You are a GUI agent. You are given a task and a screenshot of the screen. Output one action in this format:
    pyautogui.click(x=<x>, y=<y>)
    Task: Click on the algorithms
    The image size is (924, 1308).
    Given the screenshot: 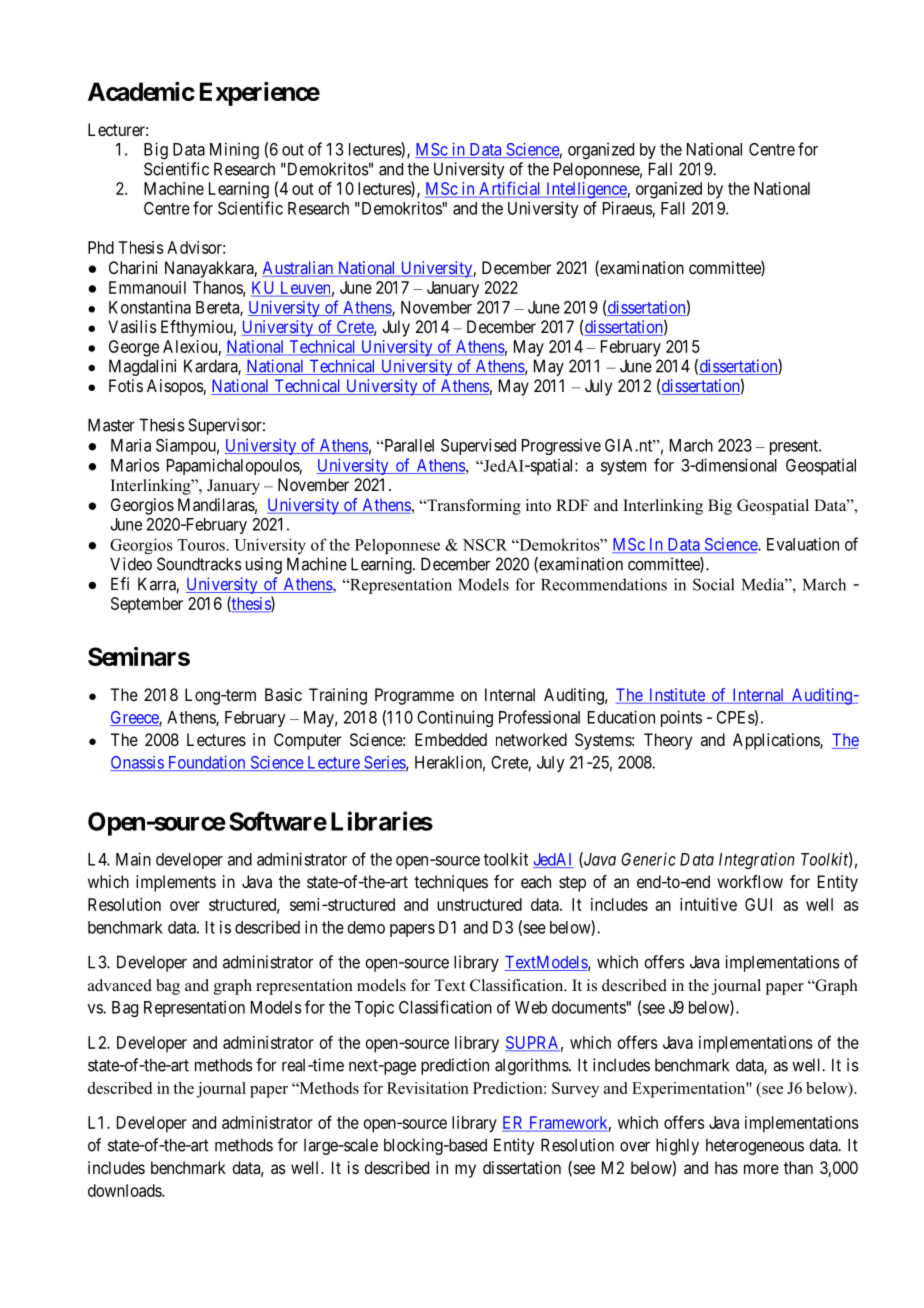 What is the action you would take?
    pyautogui.click(x=532, y=1066)
